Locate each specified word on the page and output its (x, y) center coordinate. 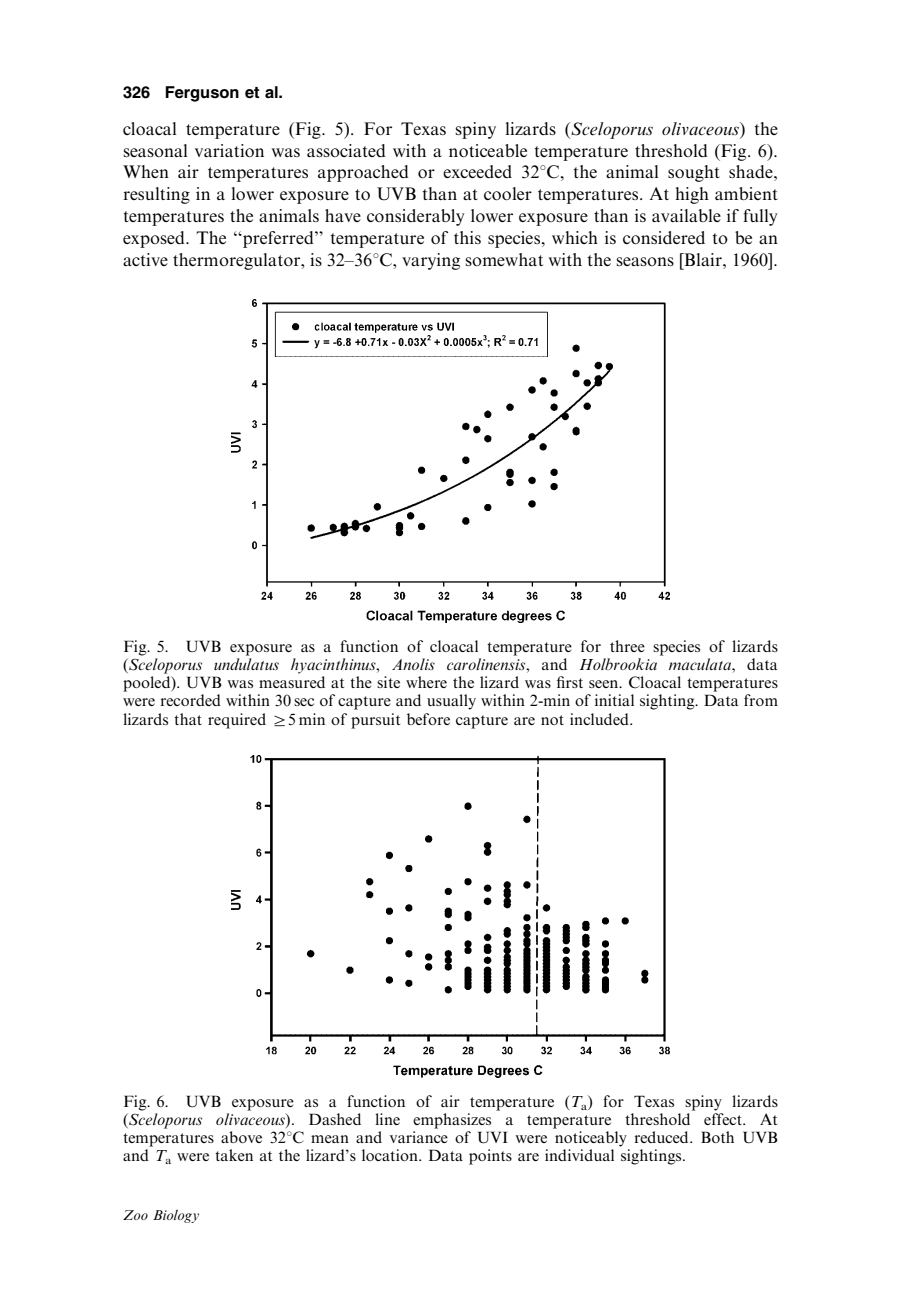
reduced (662, 1137)
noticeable (488, 150)
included (600, 719)
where (426, 682)
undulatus (246, 664)
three (627, 646)
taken (234, 1155)
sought (694, 173)
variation (229, 150)
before (428, 719)
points (490, 1157)
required (237, 721)
